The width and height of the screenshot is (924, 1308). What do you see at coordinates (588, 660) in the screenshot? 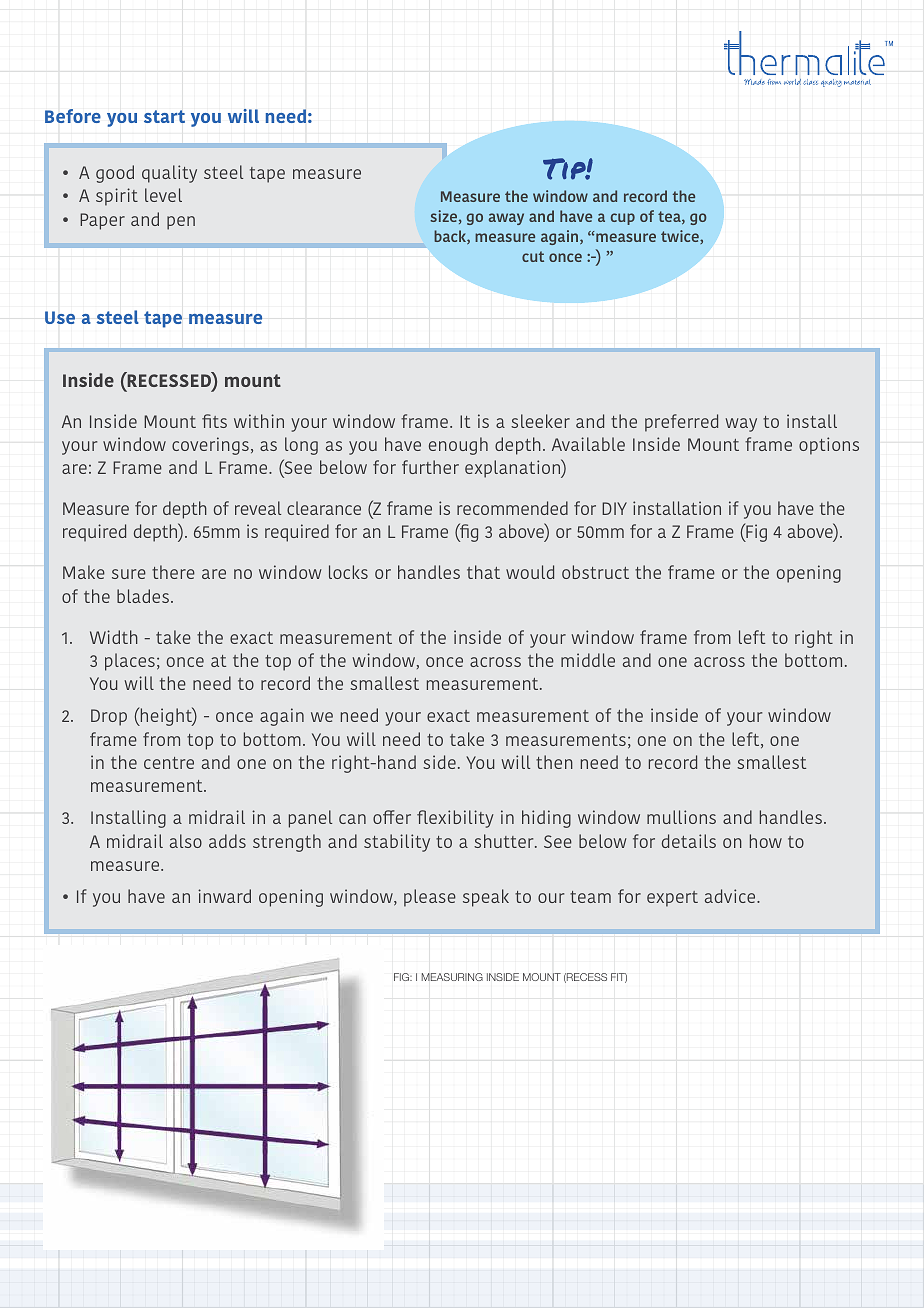
I see `middle` at bounding box center [588, 660].
